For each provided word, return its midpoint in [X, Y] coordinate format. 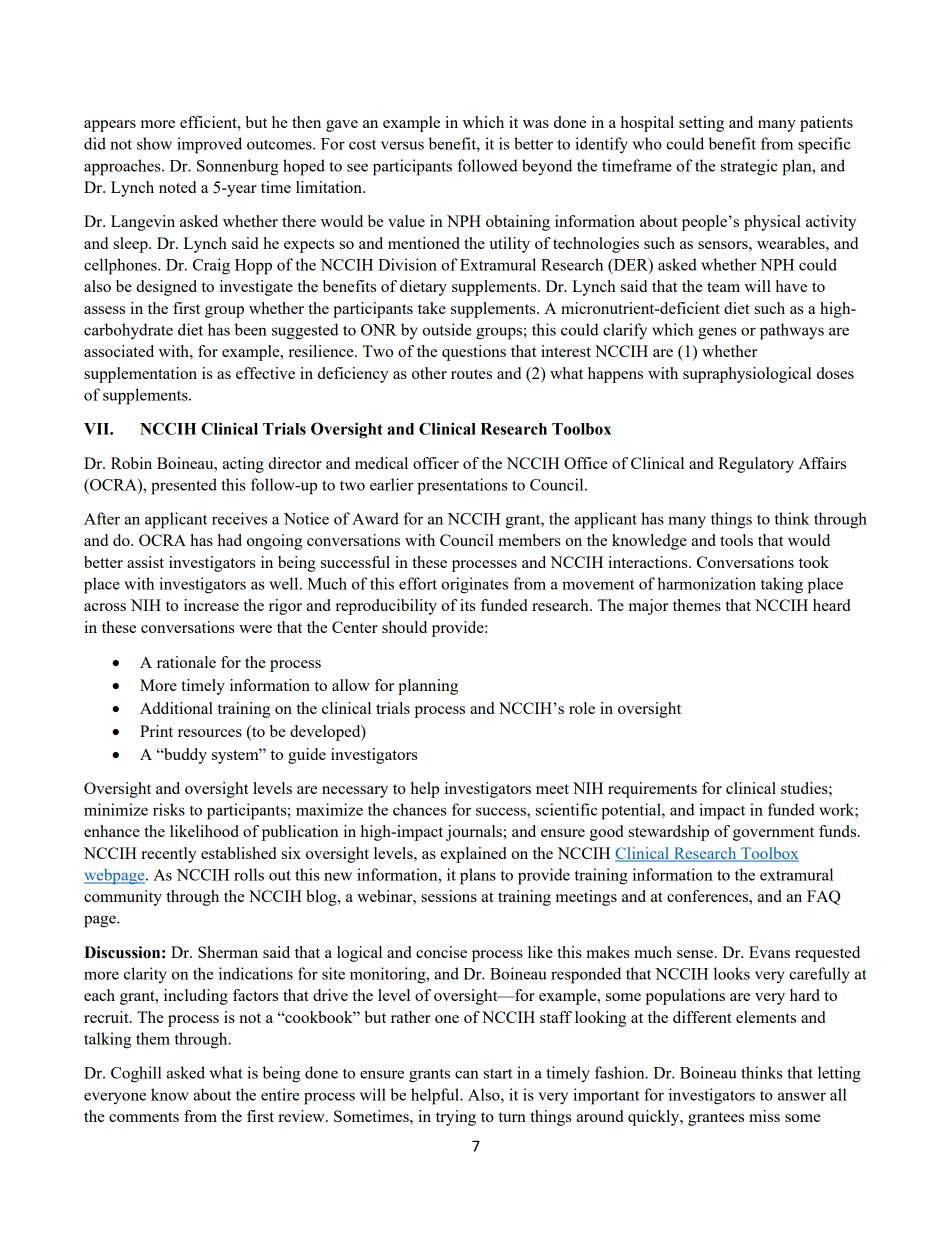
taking [782, 585]
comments [144, 1117]
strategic [749, 167]
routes [471, 374]
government [773, 834]
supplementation [140, 375]
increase [211, 605]
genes [717, 333]
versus [402, 145]
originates [474, 585]
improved [209, 145]
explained [473, 855]
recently [169, 855]
